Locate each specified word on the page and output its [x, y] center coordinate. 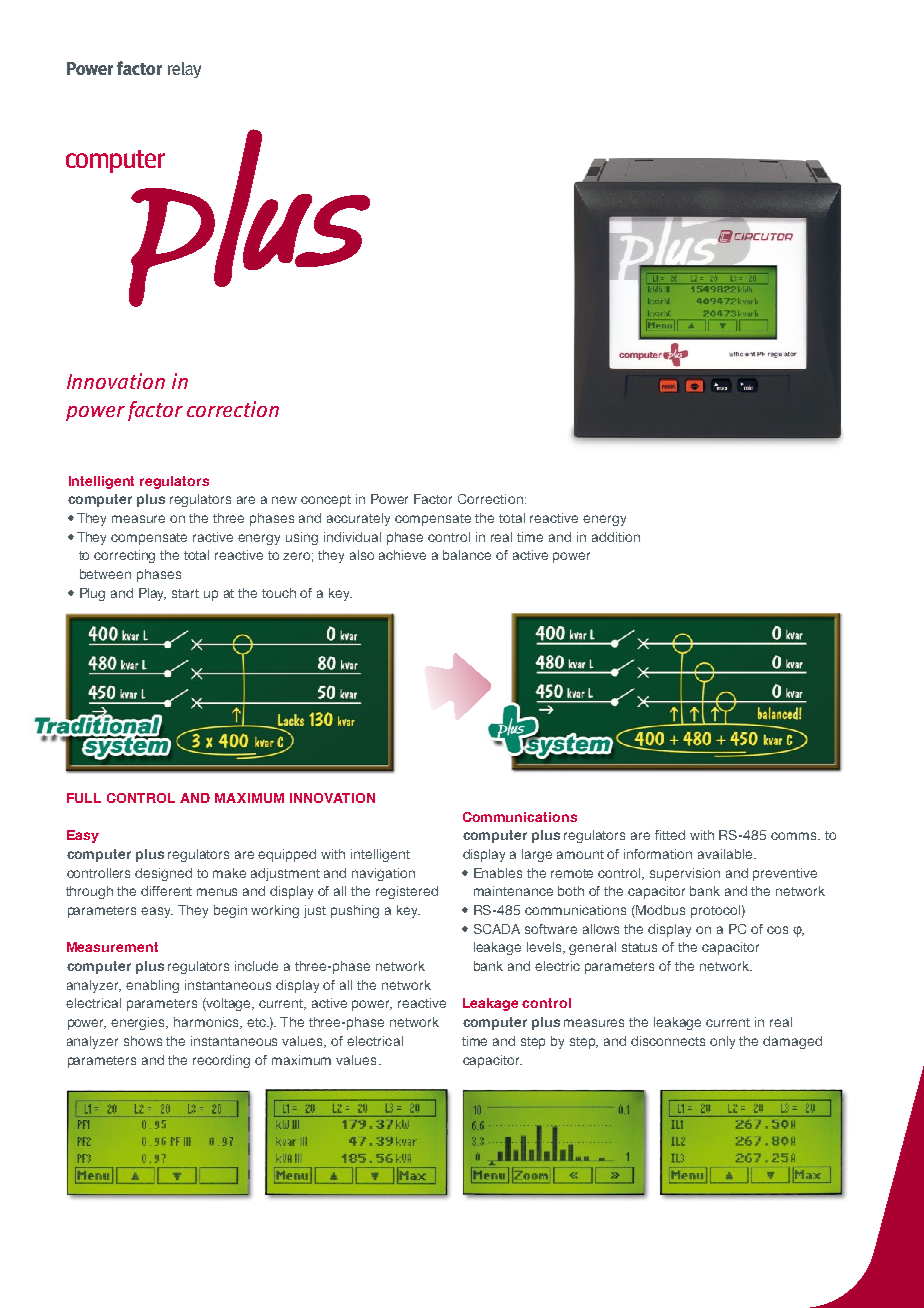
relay [184, 70]
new [284, 500]
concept [326, 501]
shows [143, 1041]
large [537, 855]
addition [616, 537]
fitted [670, 835]
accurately [358, 519]
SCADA [497, 929]
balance [467, 555]
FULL [84, 798]
